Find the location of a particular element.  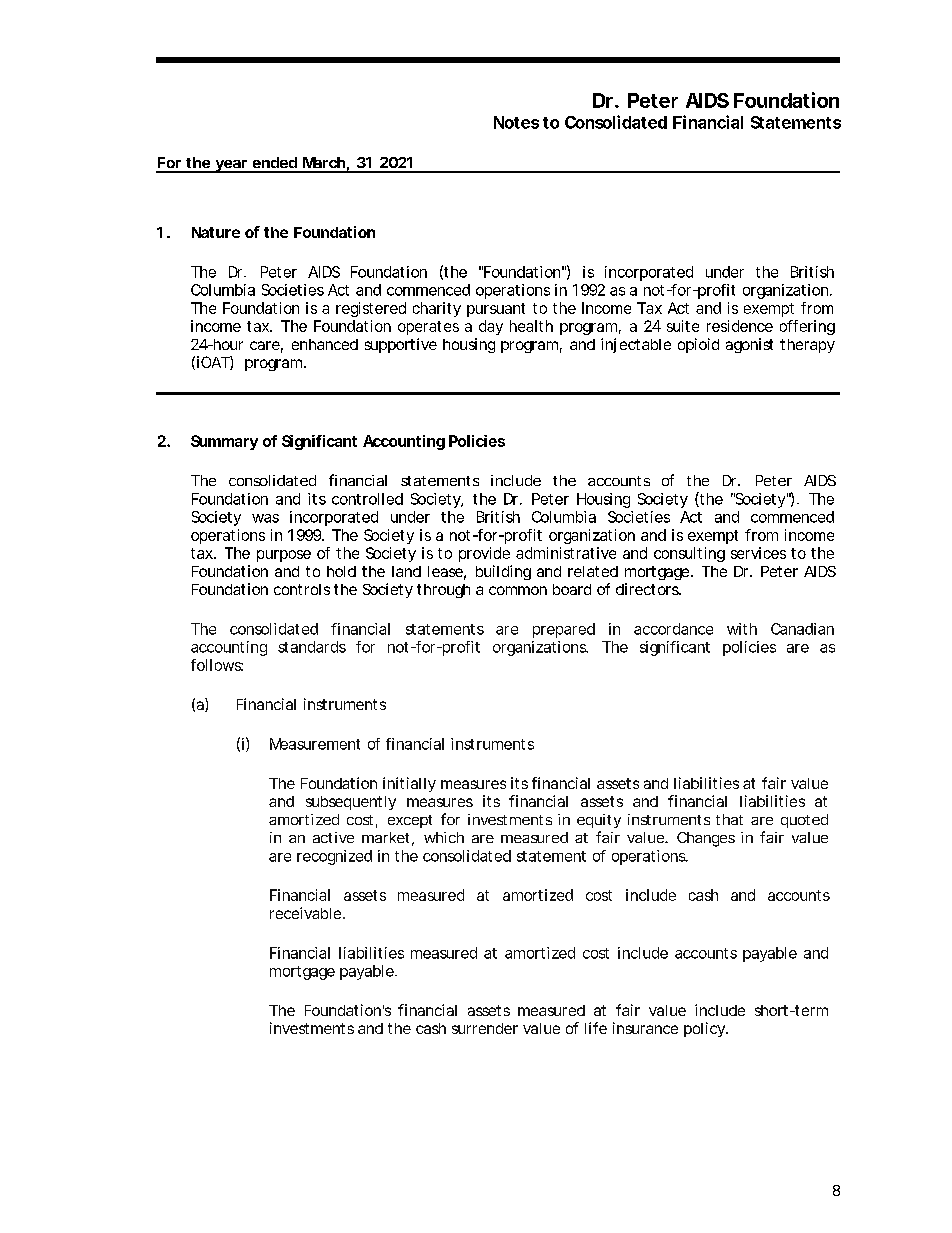

agonist is located at coordinates (749, 345).
